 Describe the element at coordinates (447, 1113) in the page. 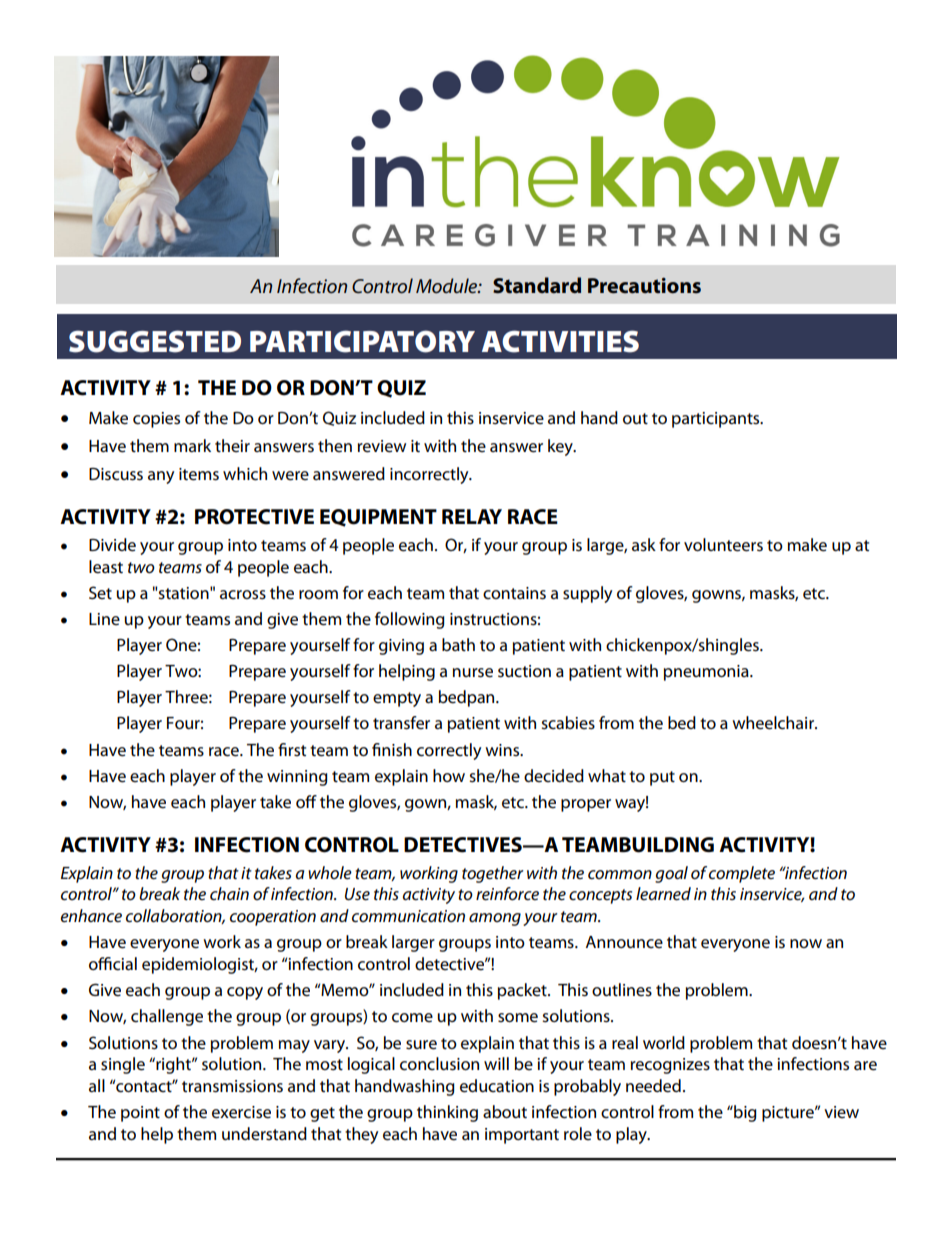

I see `thinking` at that location.
